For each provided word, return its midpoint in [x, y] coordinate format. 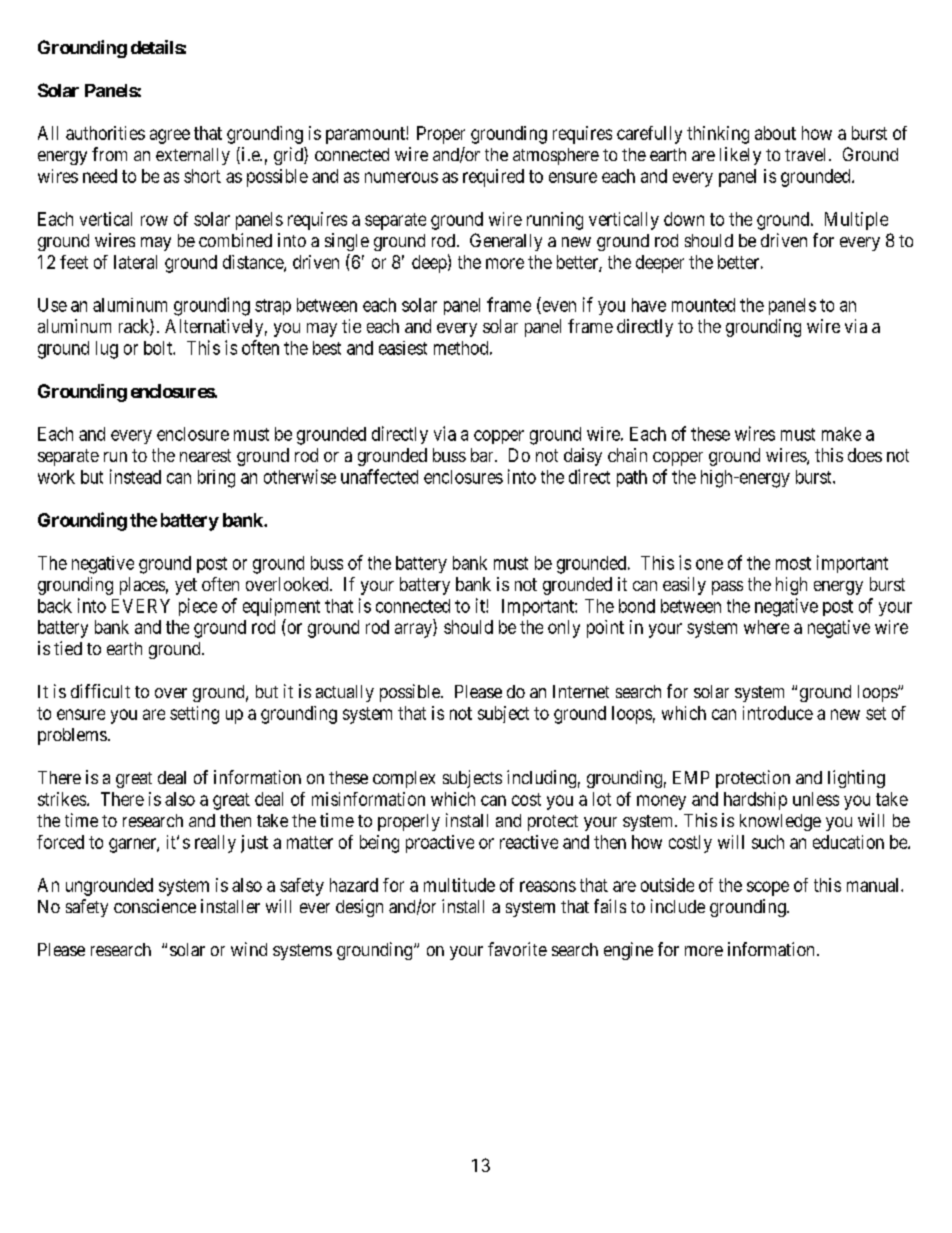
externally [193, 156]
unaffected [379, 476]
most [793, 563]
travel [807, 154]
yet [186, 586]
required [493, 178]
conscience [155, 906]
